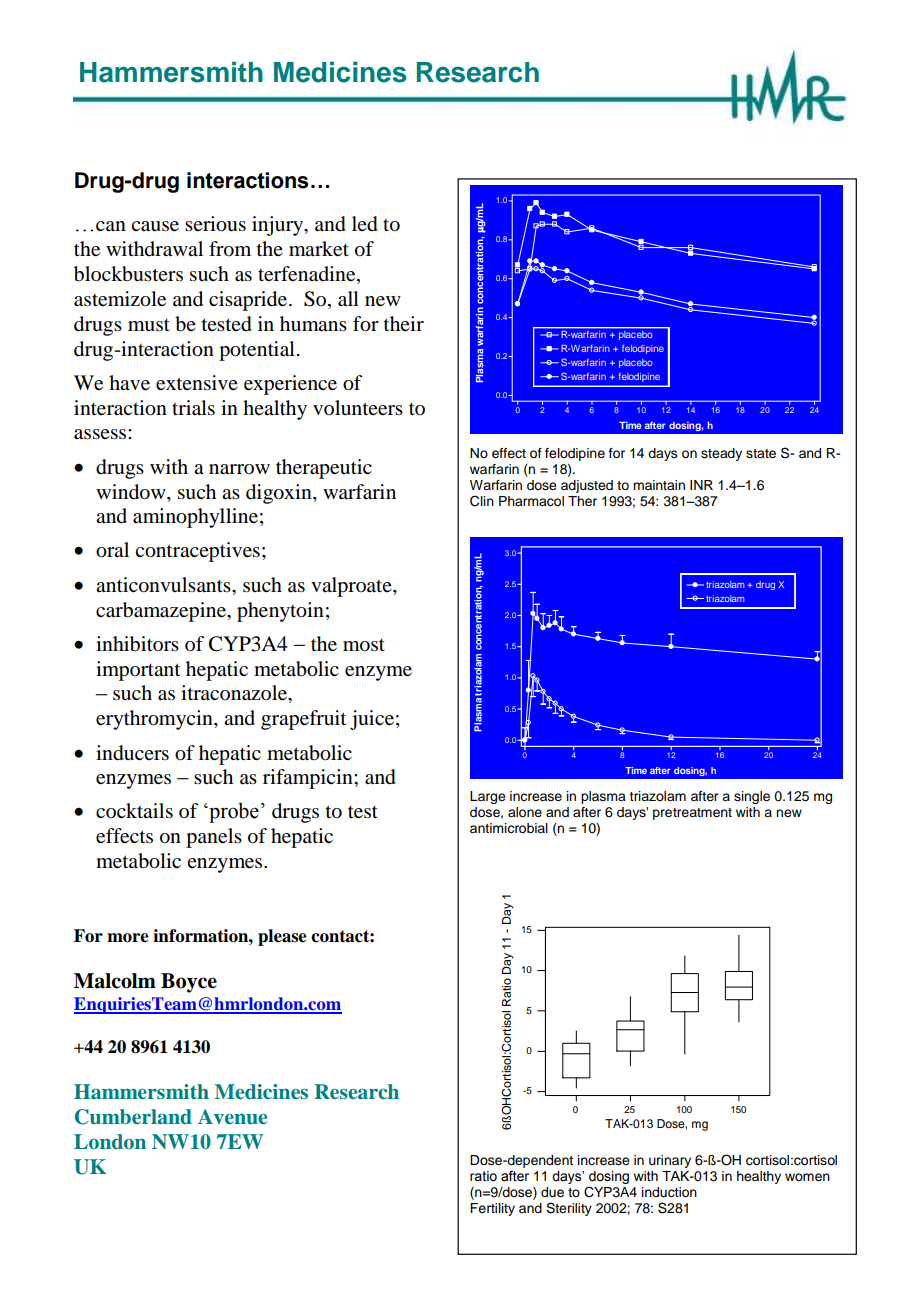 The height and width of the document is (1308, 924). Describe the element at coordinates (752, 797) in the document. I see `single` at that location.
